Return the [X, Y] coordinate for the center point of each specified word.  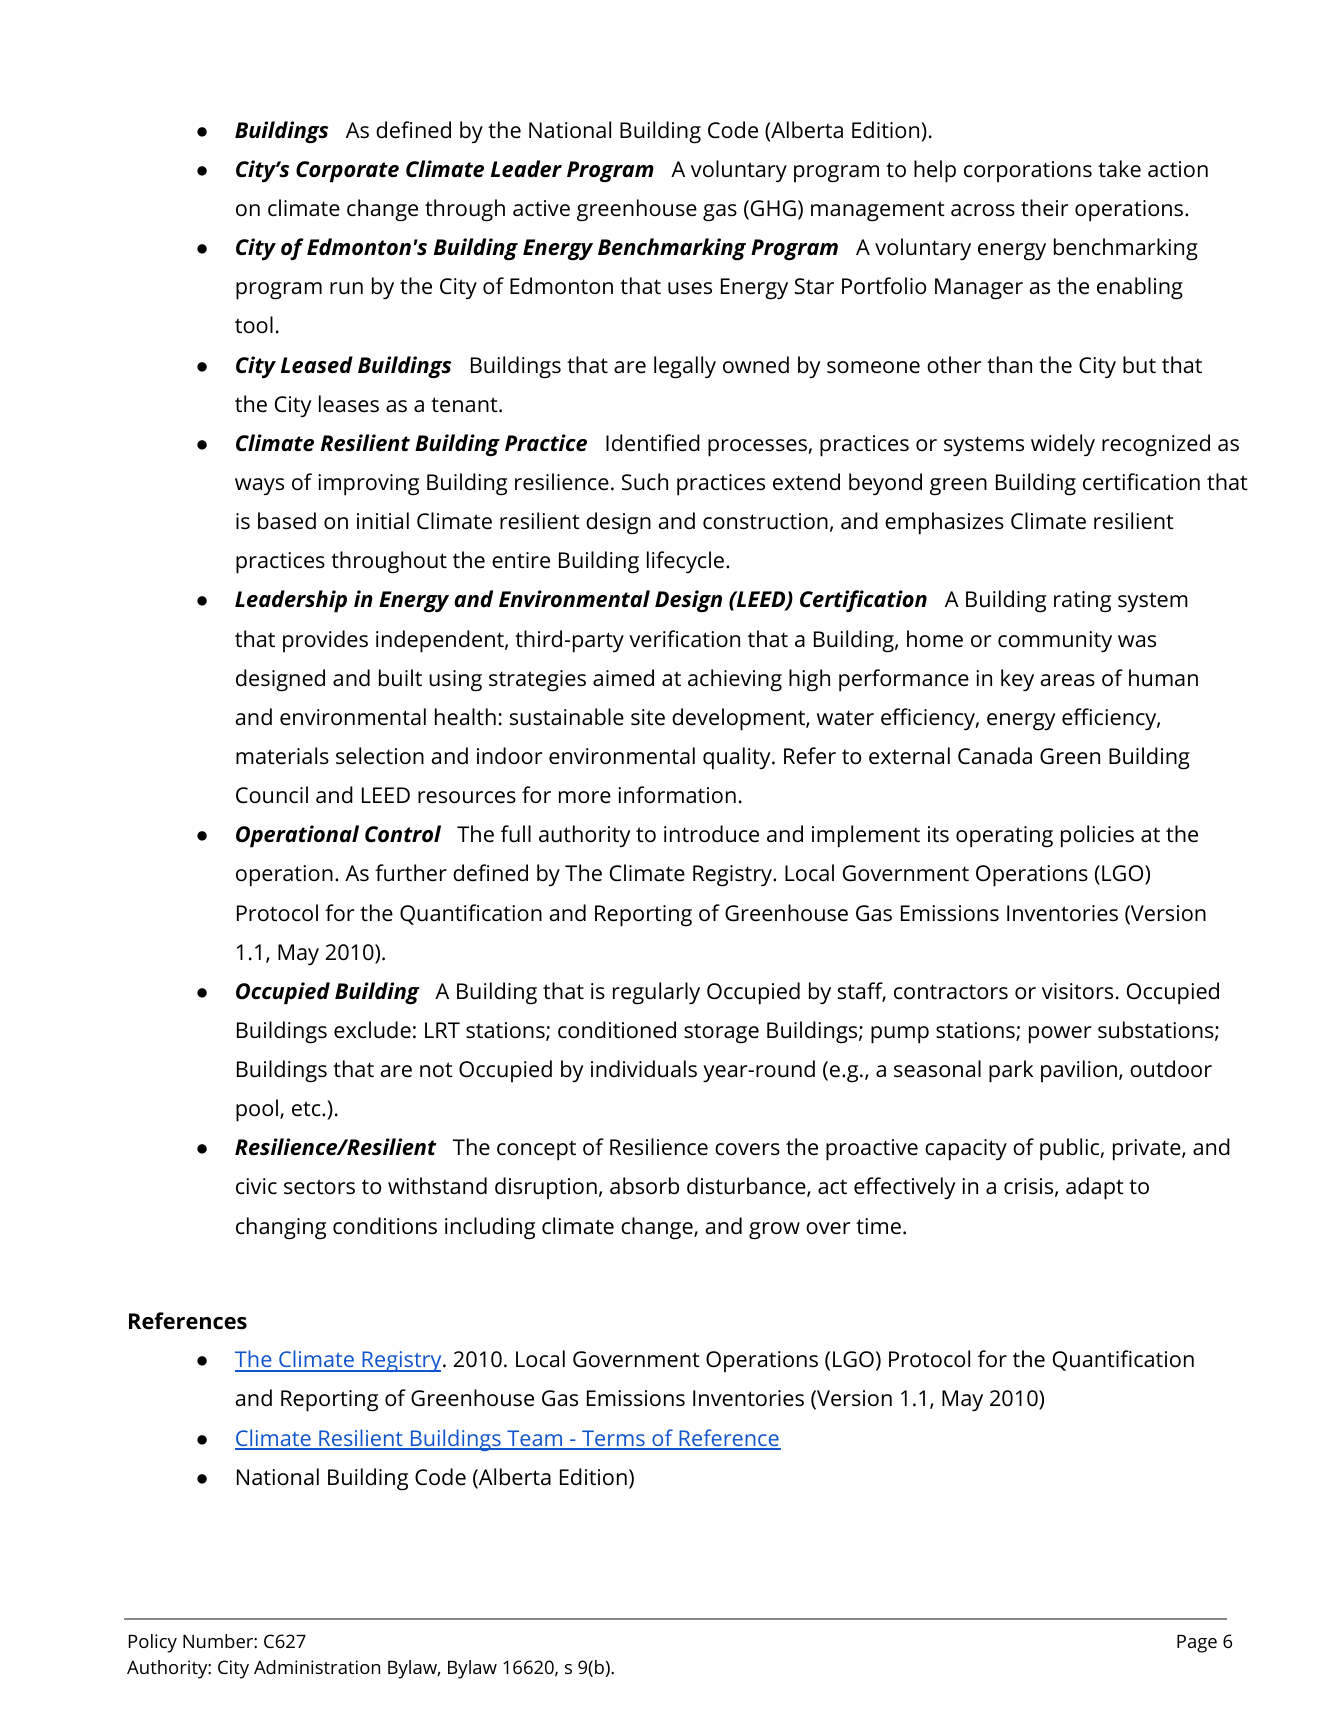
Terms [613, 1439]
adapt [1095, 1188]
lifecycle [685, 562]
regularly [656, 993]
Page [1197, 1644]
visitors [1077, 991]
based [287, 521]
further [411, 873]
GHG [773, 208]
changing [281, 1228]
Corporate [347, 172]
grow [774, 1231]
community [1055, 641]
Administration [317, 1667]
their [1045, 208]
